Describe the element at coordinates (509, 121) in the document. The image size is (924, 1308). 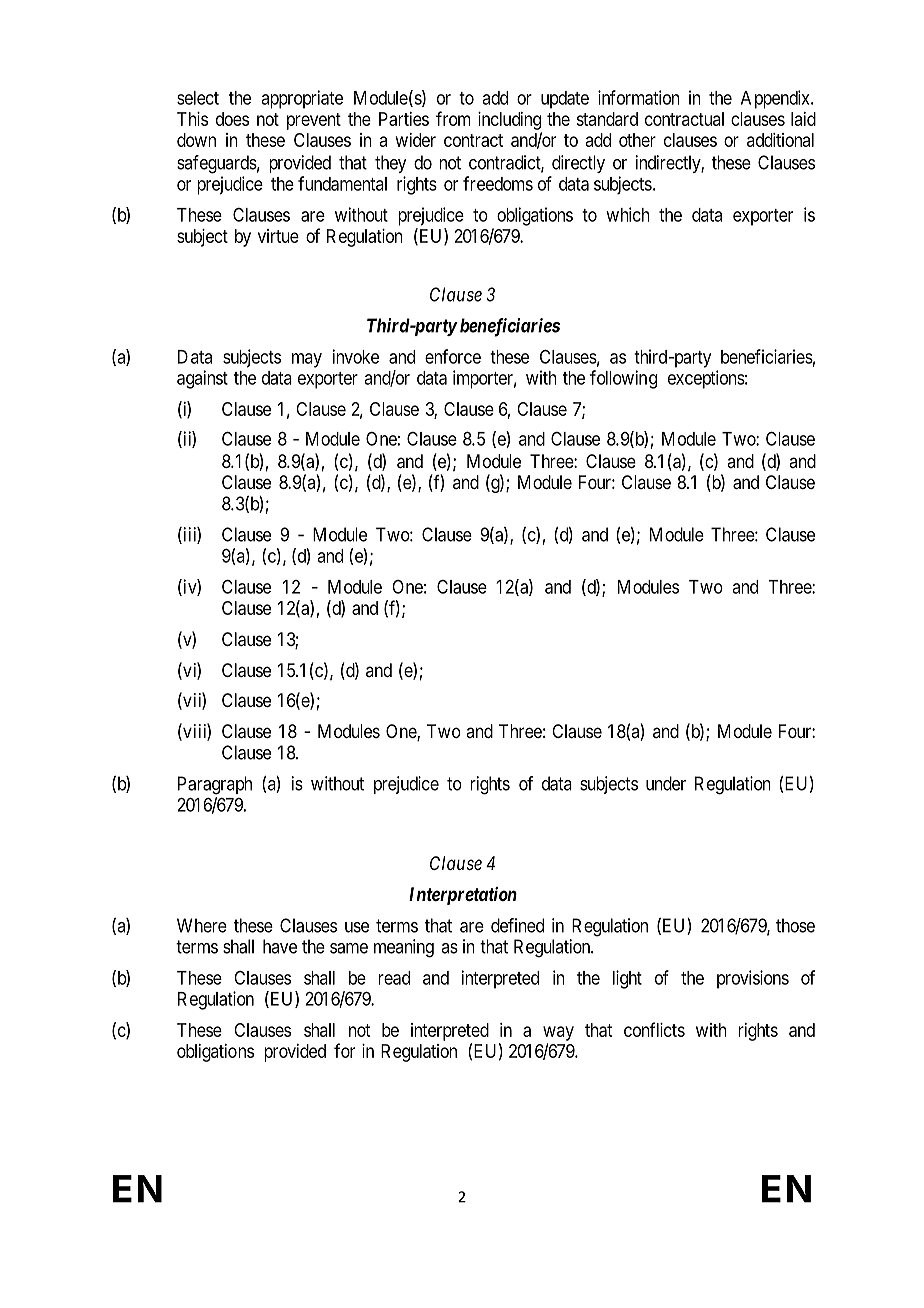
I see `including` at that location.
